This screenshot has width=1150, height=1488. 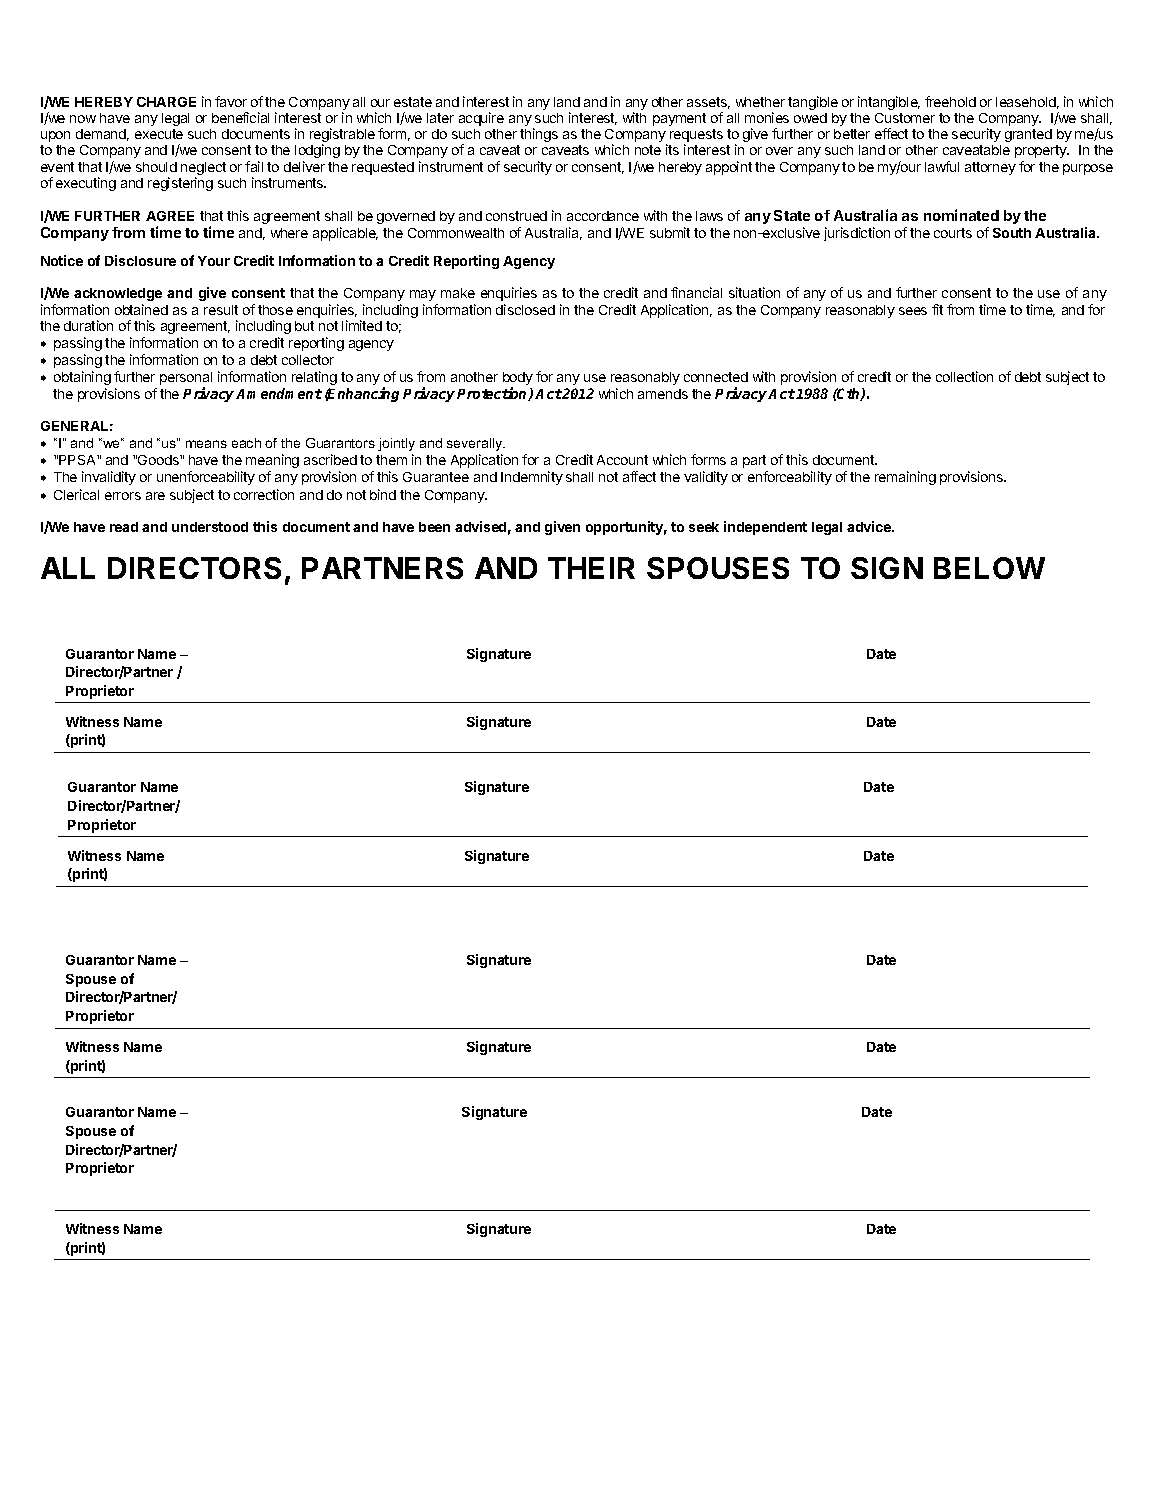 I want to click on understood, so click(x=210, y=527).
